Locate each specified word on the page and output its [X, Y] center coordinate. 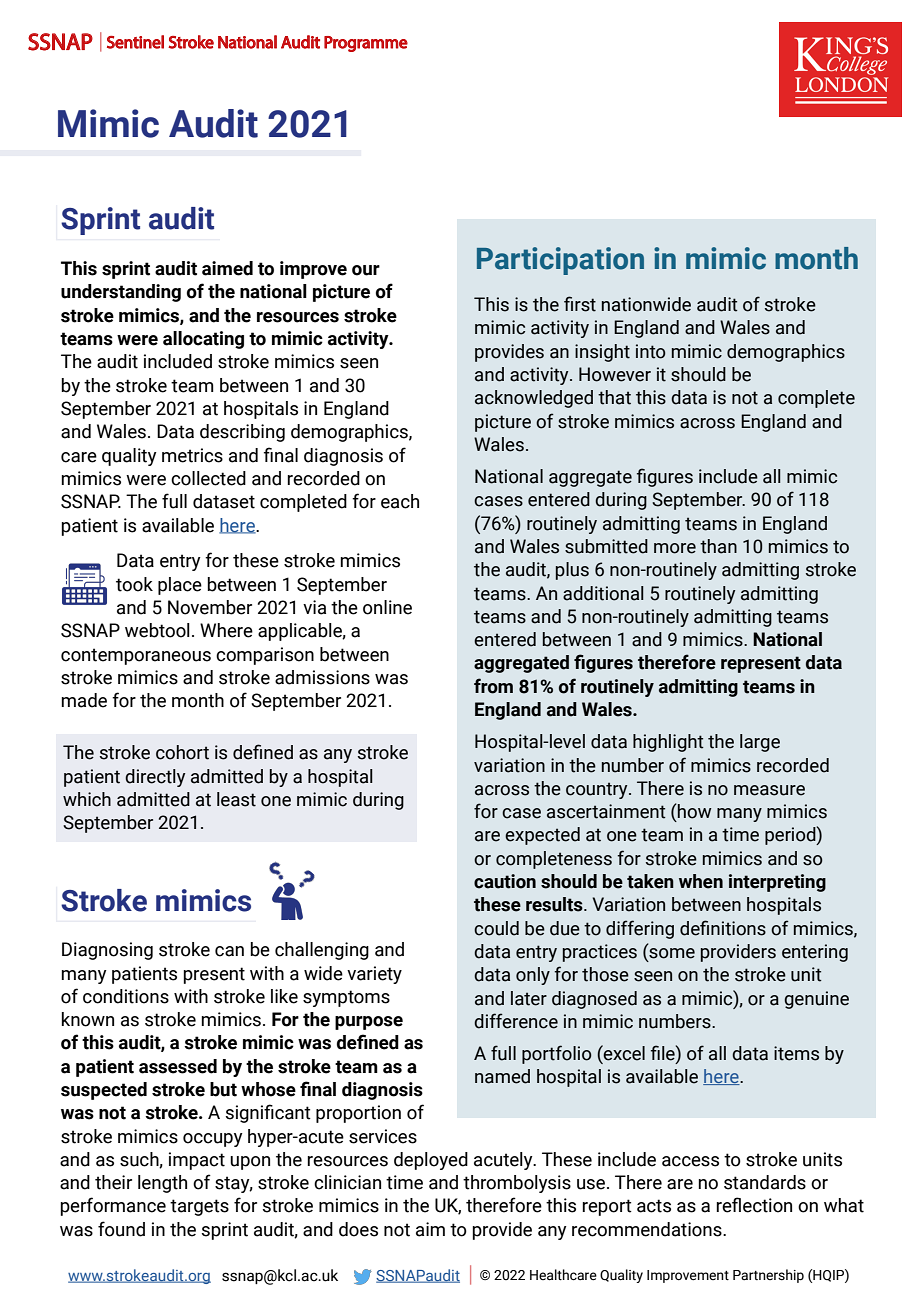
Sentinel [135, 42]
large [760, 743]
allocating [203, 340]
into [651, 351]
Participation [560, 261]
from [493, 686]
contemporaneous [136, 656]
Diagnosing [107, 951]
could [496, 928]
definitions [723, 928]
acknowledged [534, 399]
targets [199, 1207]
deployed [431, 1161]
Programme [366, 44]
